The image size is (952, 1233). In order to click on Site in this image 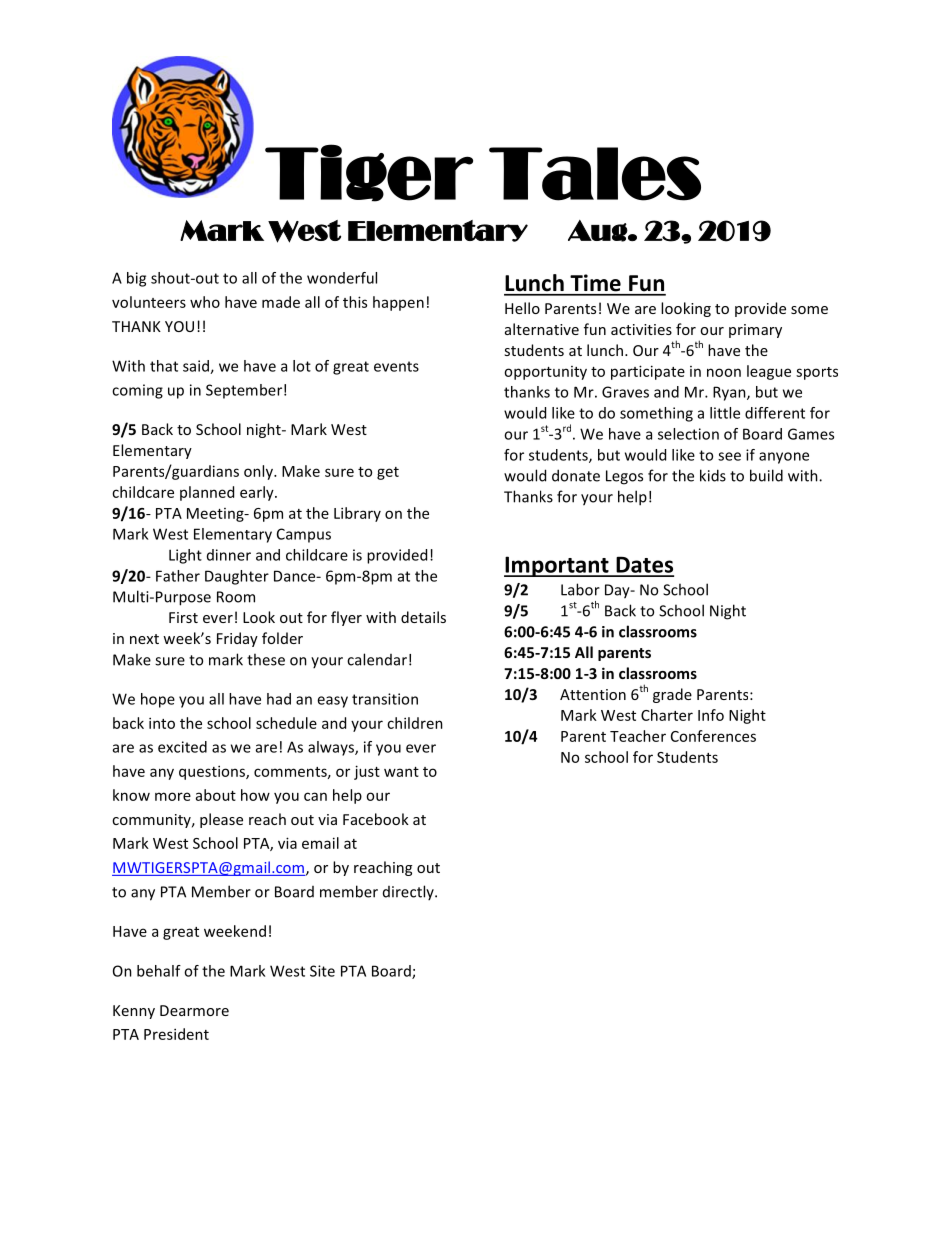, I will do `click(322, 971)`.
